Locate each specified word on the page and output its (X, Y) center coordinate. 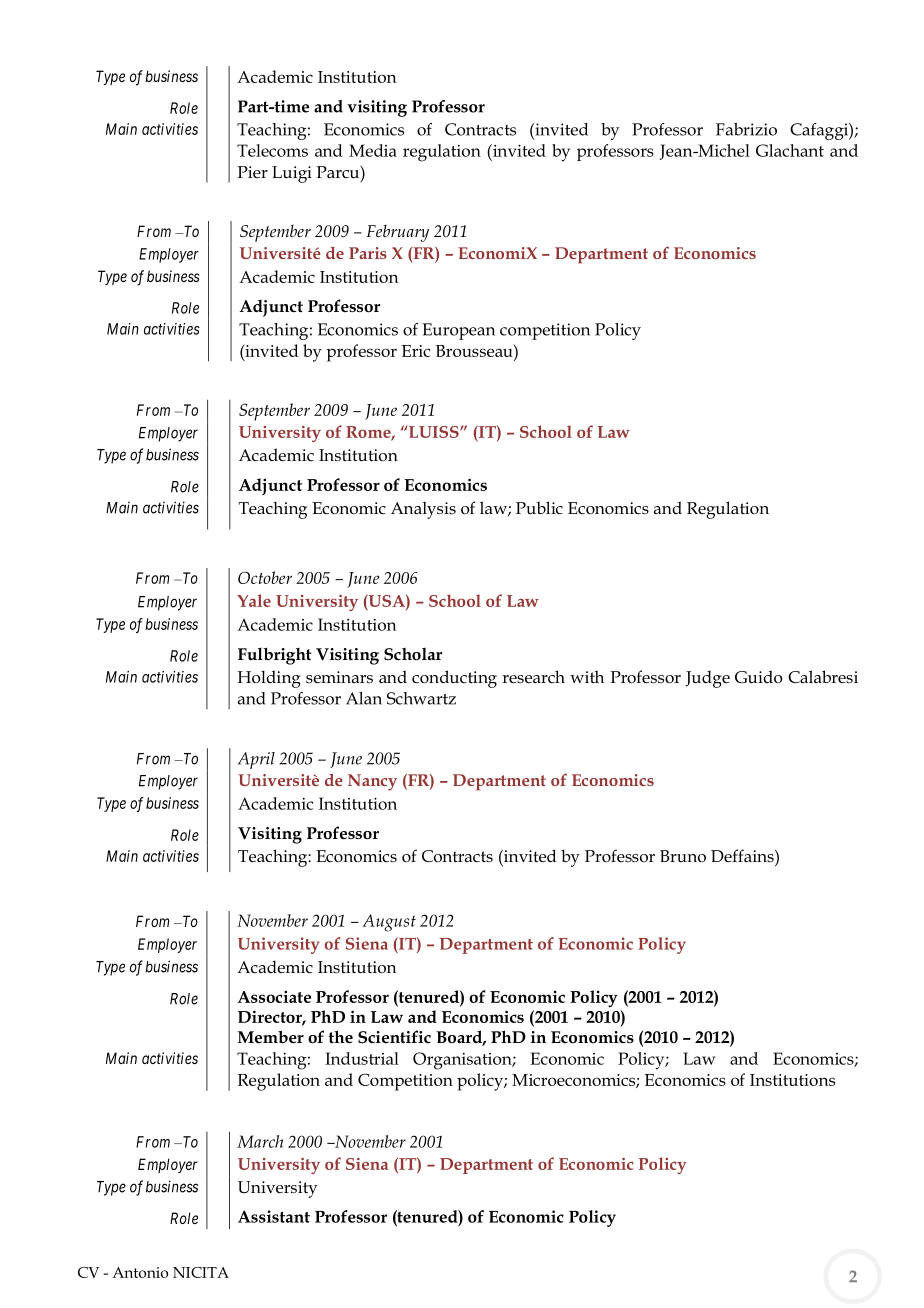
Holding (269, 679)
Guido (759, 677)
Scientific (394, 1037)
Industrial (362, 1058)
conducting (454, 679)
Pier (252, 172)
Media (373, 150)
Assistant (274, 1216)
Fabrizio (746, 129)
